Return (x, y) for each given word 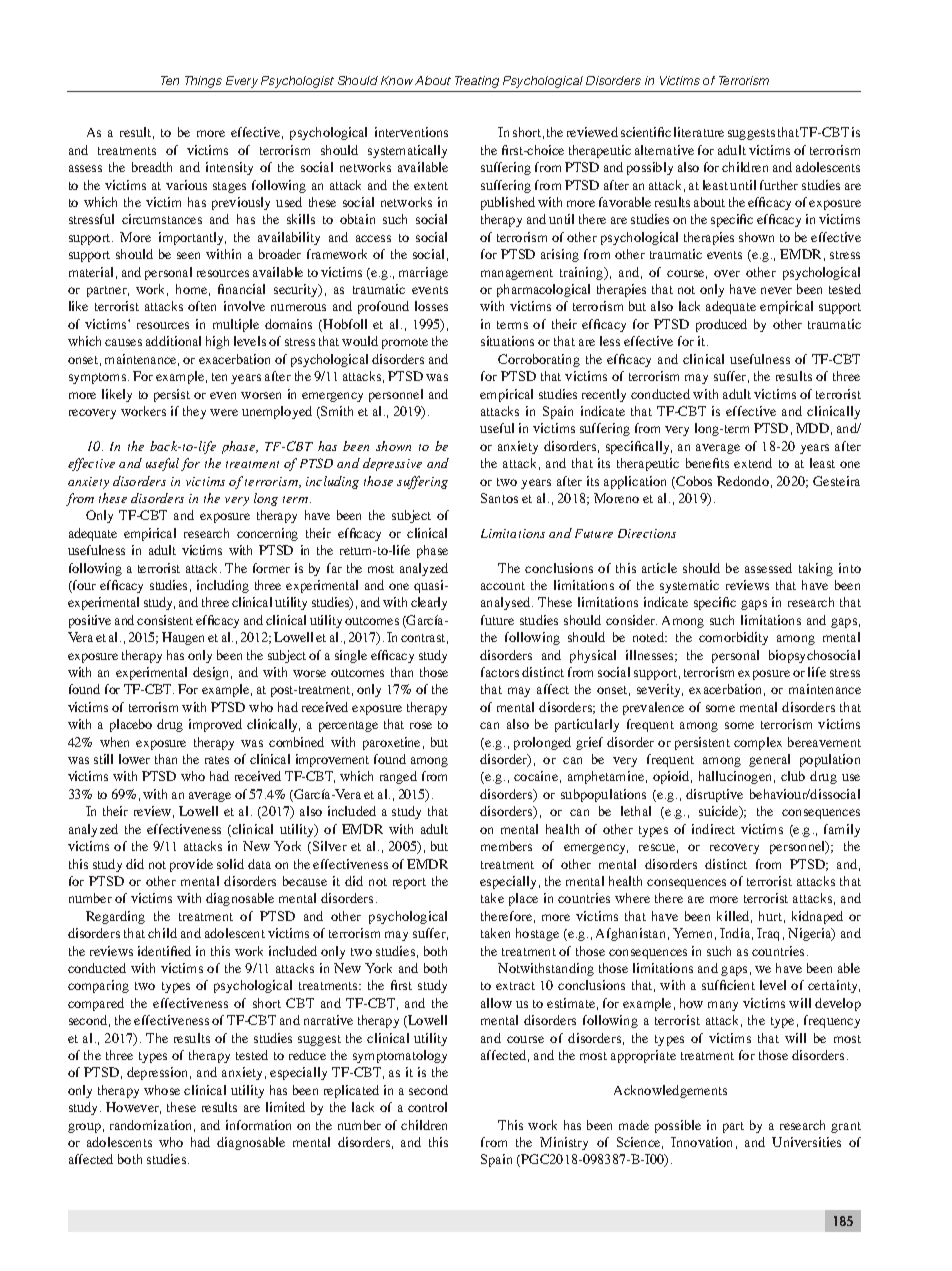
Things (203, 82)
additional (173, 341)
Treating (477, 82)
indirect (713, 829)
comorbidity (733, 638)
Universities (806, 1142)
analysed (507, 603)
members (506, 846)
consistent (165, 620)
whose (162, 1090)
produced (721, 325)
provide (191, 865)
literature (699, 132)
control (427, 1107)
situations (507, 341)
